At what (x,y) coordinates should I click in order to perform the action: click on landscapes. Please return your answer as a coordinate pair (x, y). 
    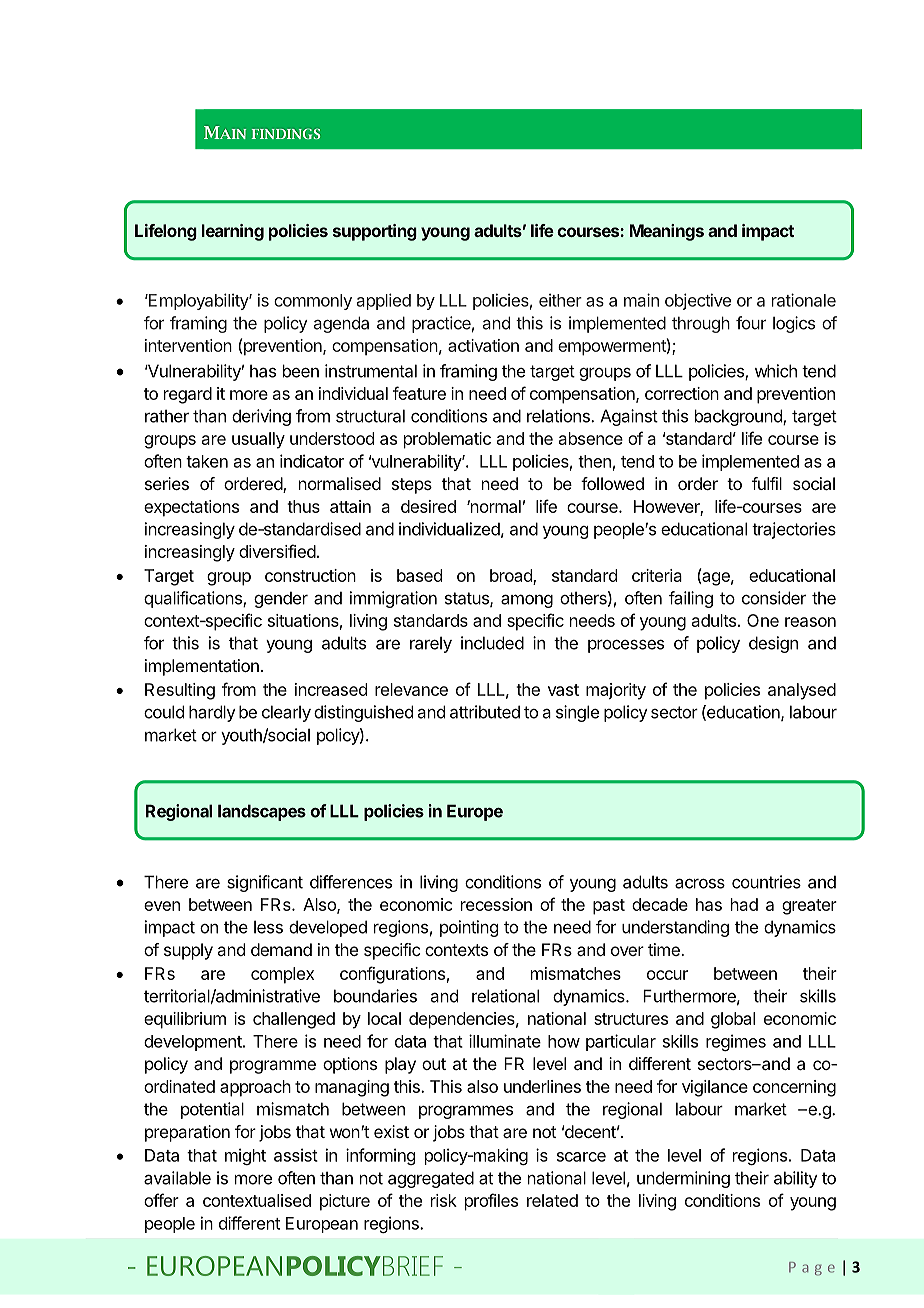
    Looking at the image, I should click on (262, 812).
